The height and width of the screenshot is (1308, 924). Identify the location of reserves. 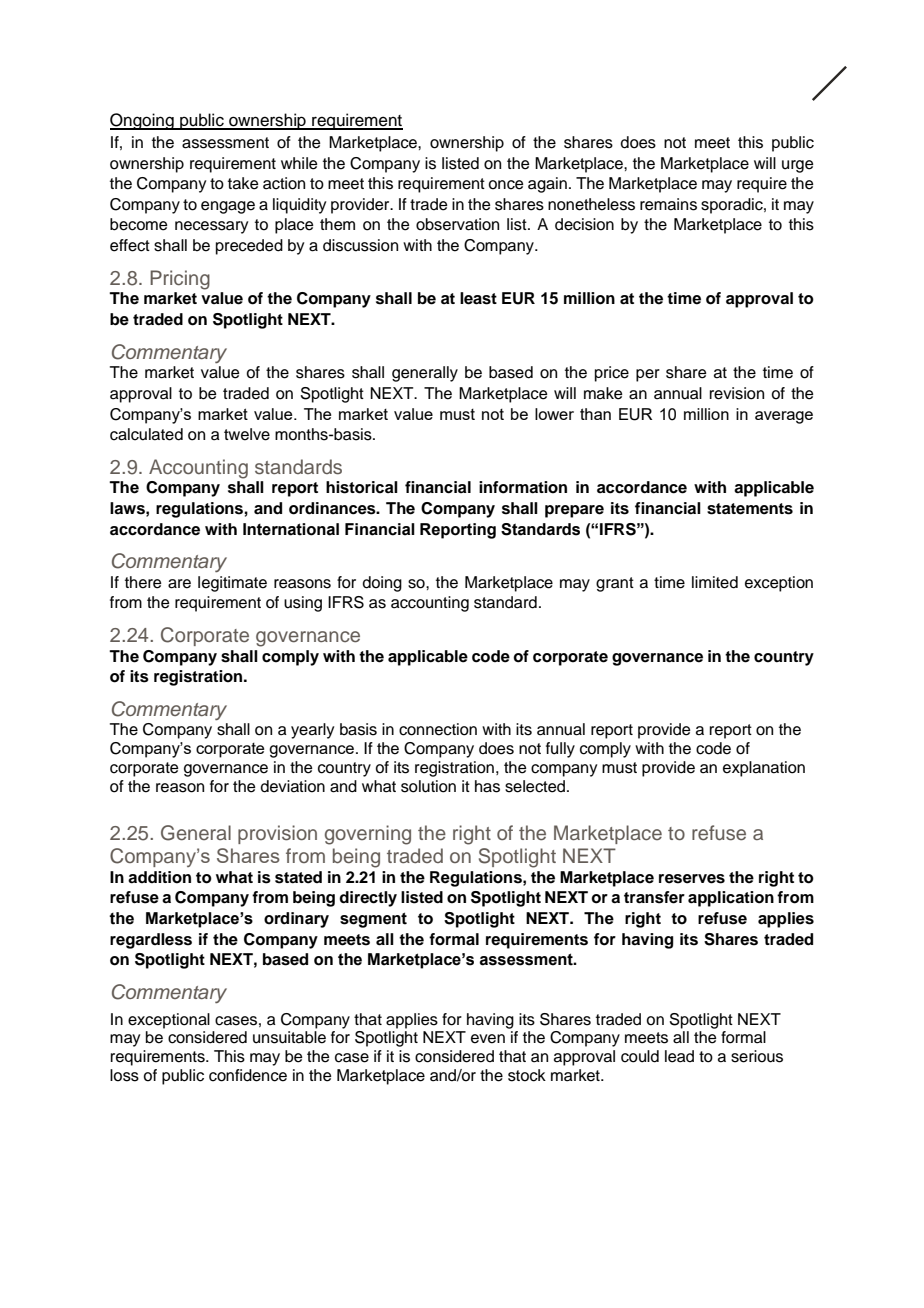
(692, 879).
